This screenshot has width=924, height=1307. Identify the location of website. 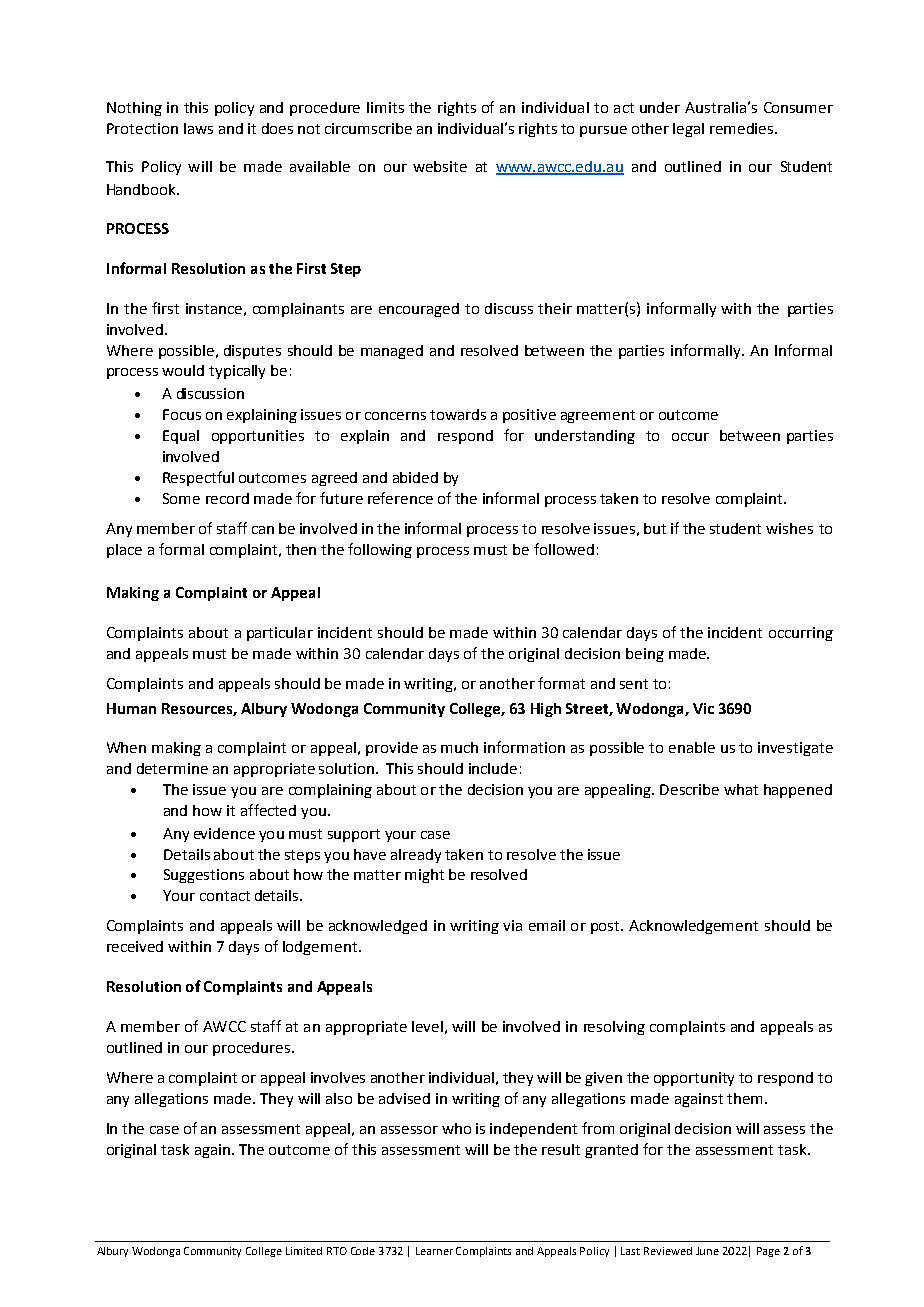
(440, 166).
